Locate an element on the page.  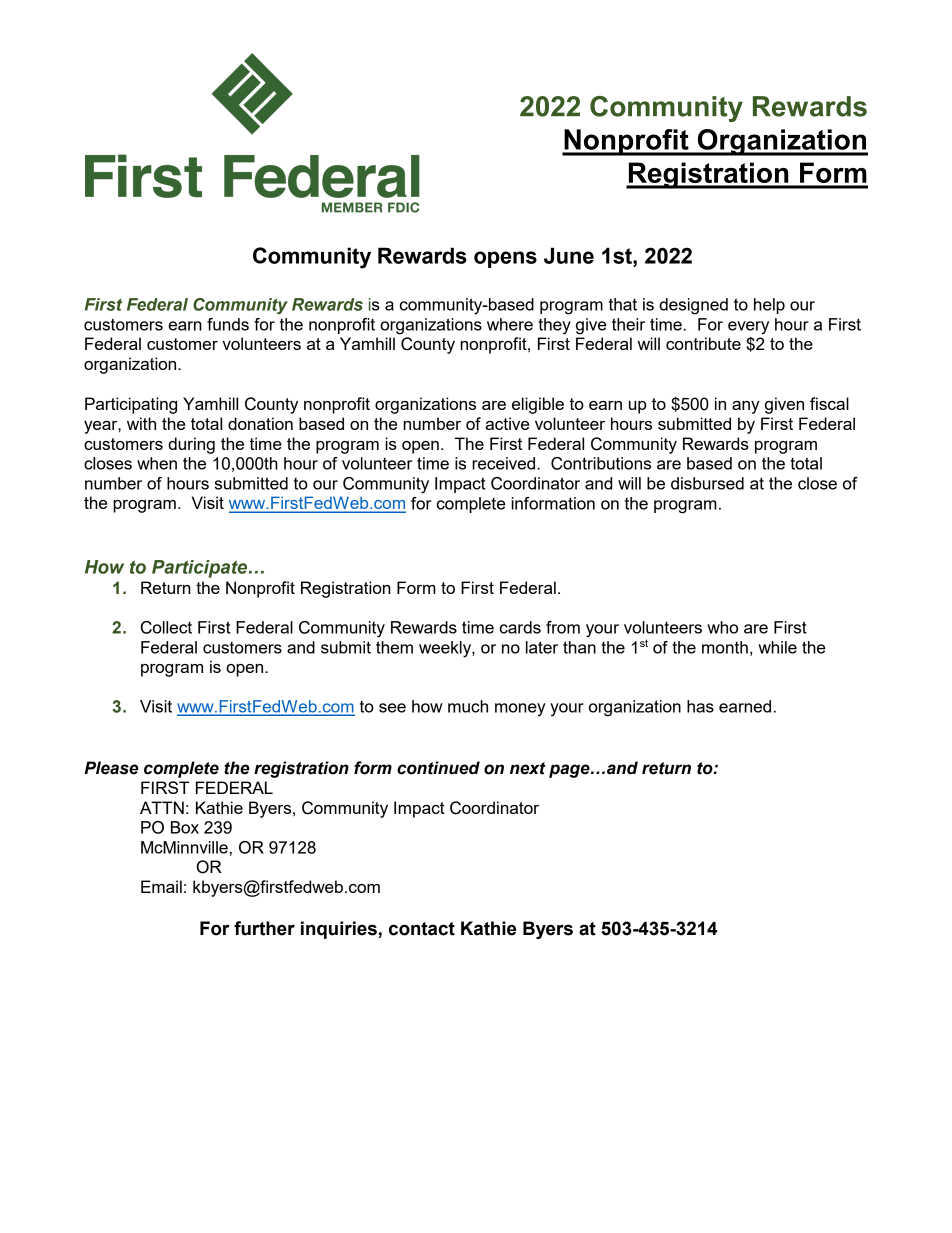
Collect is located at coordinates (166, 627).
